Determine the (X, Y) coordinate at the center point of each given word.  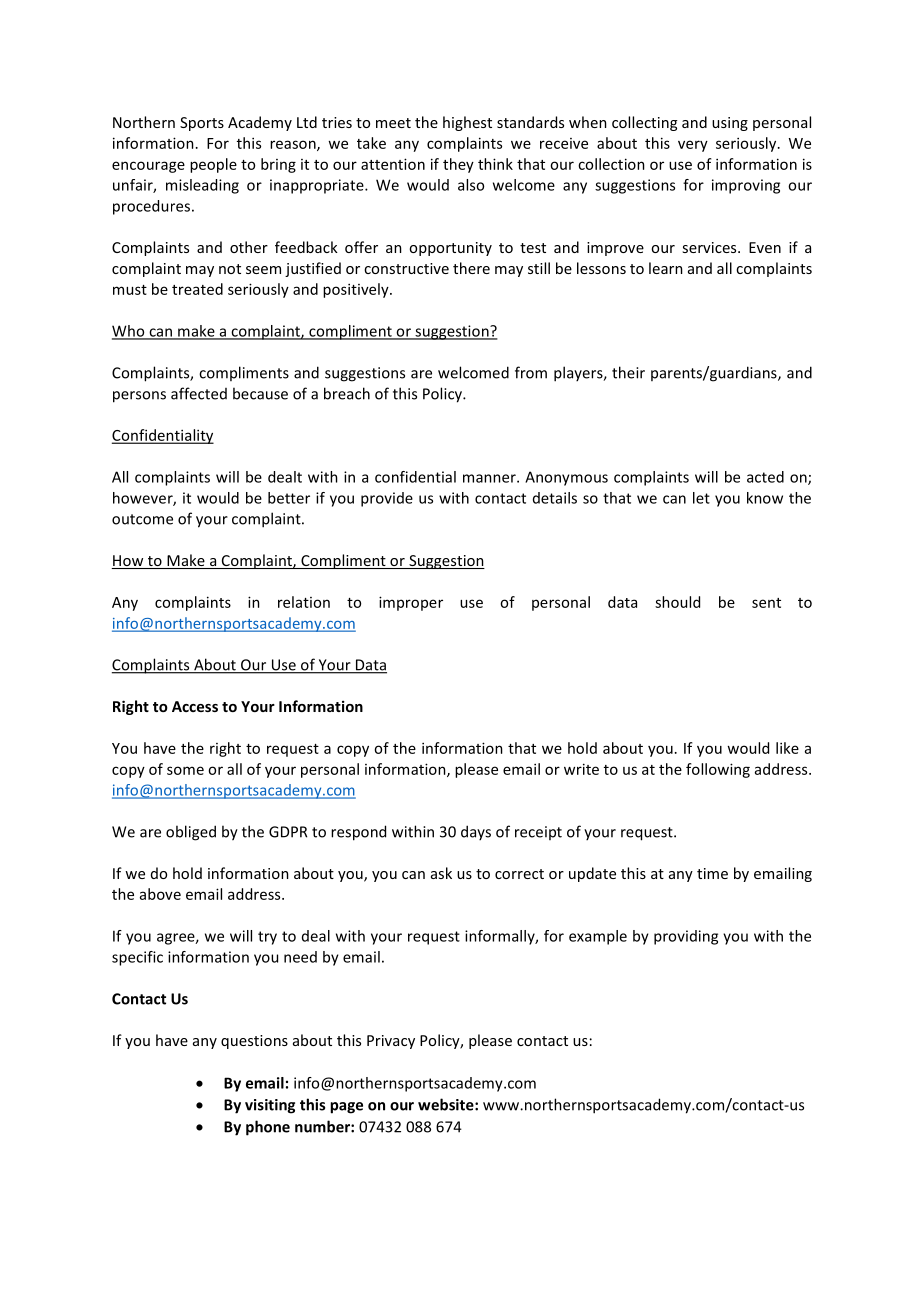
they (458, 165)
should (677, 602)
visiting (270, 1106)
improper (411, 603)
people (213, 165)
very (693, 146)
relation (304, 602)
